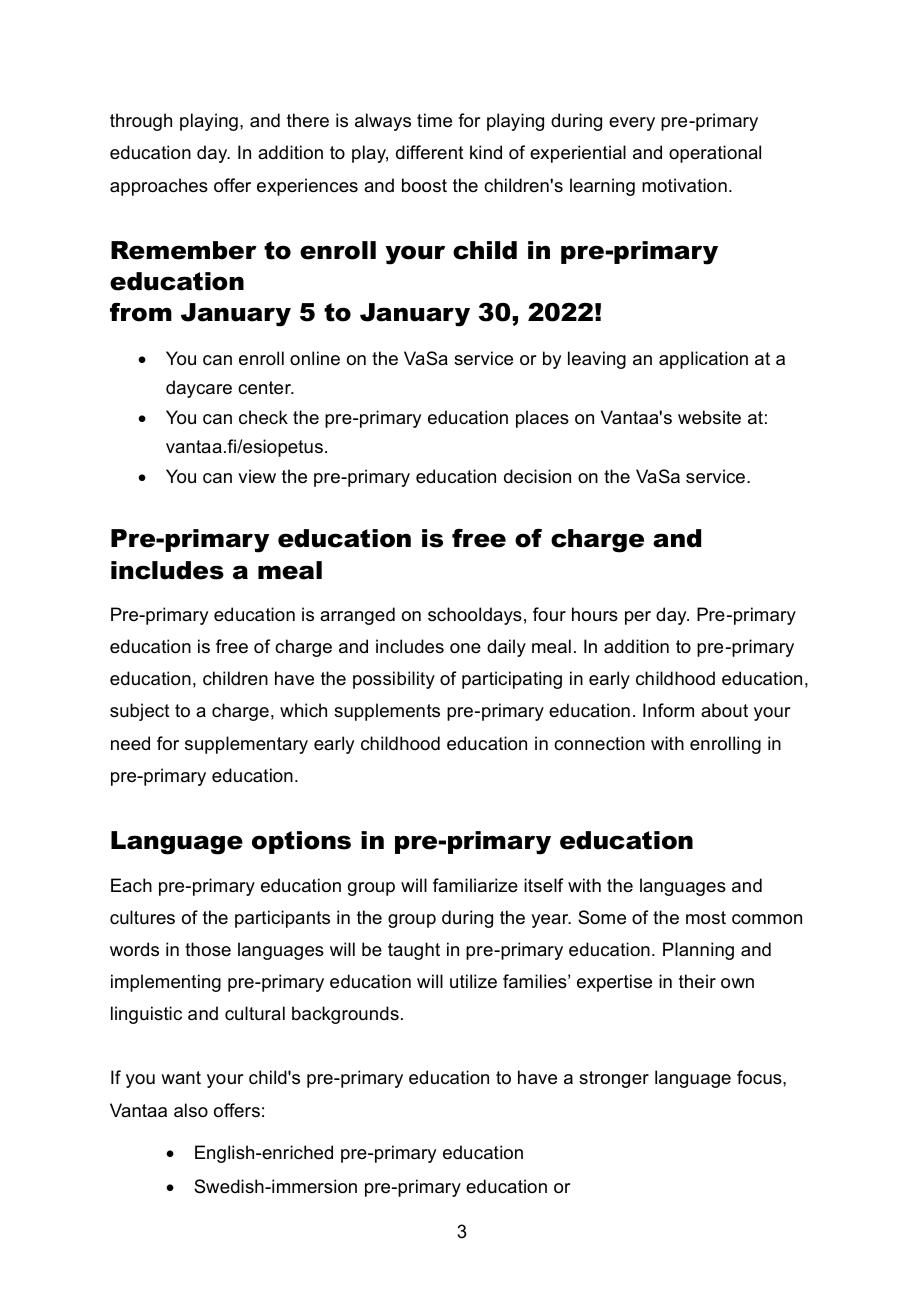  I want to click on one, so click(465, 648).
